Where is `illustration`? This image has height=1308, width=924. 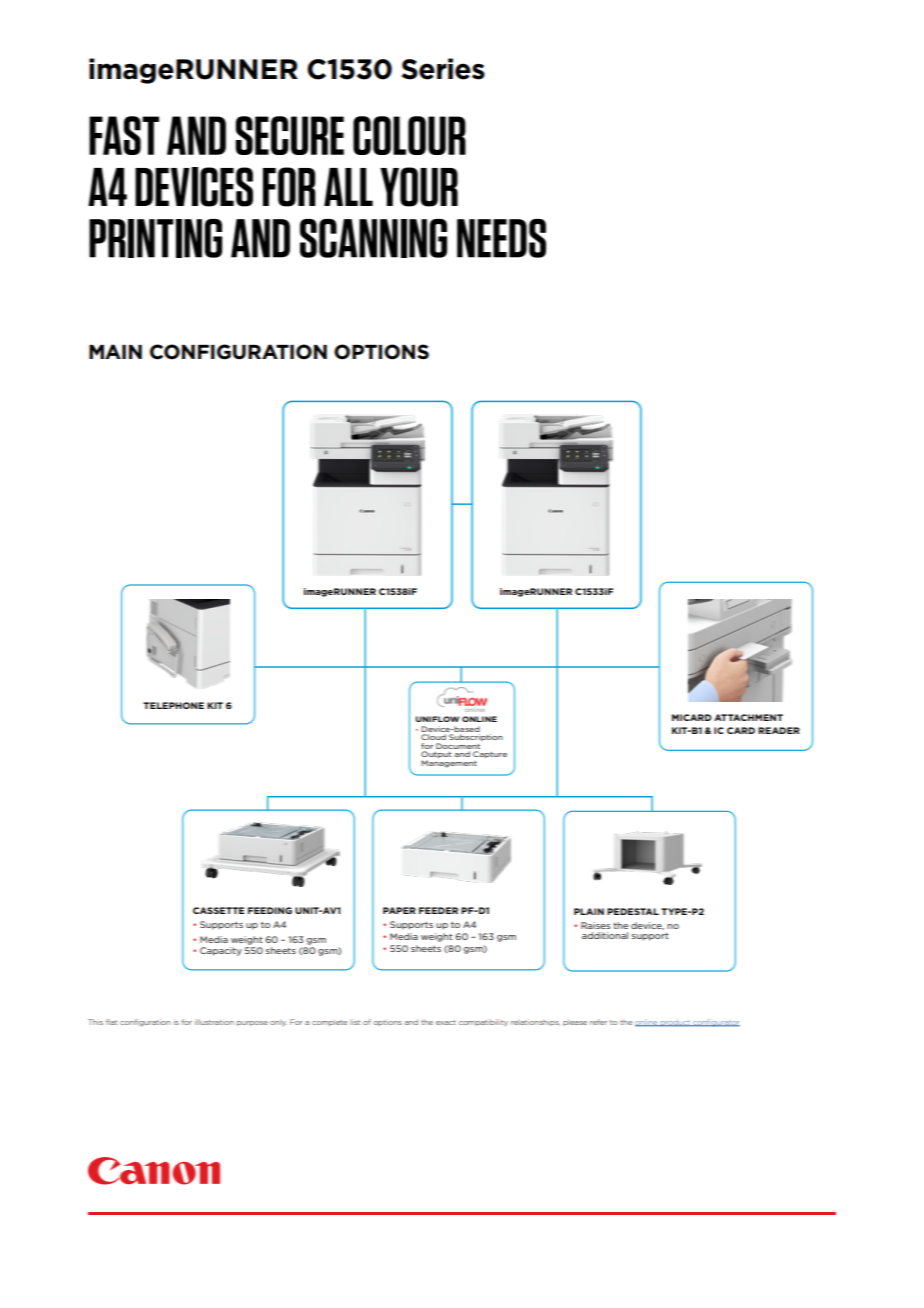 illustration is located at coordinates (214, 1022).
